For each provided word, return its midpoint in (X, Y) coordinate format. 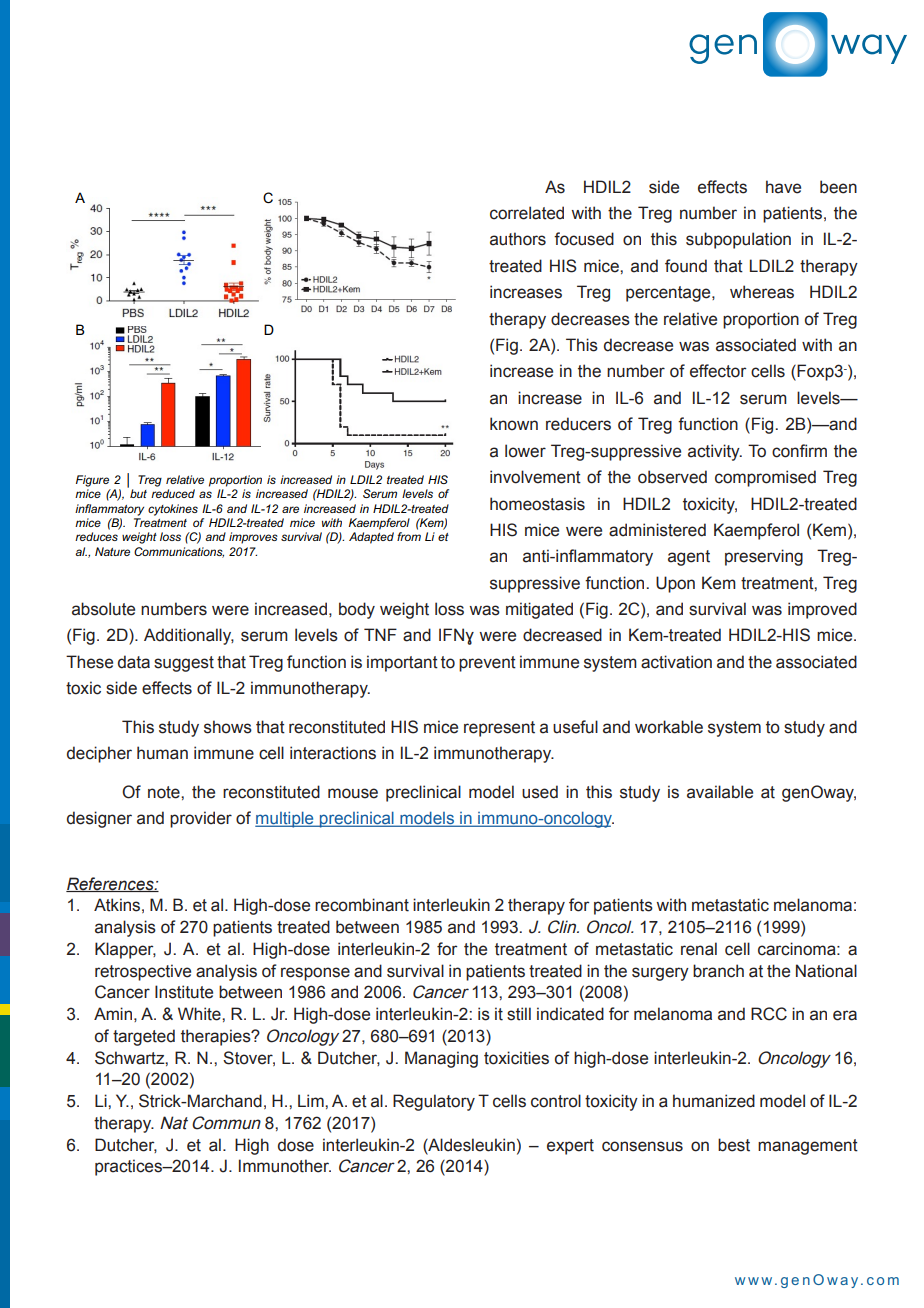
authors (518, 239)
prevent (487, 664)
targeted (144, 1037)
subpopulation (738, 240)
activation (676, 662)
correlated (527, 213)
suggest (184, 664)
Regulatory (434, 1102)
